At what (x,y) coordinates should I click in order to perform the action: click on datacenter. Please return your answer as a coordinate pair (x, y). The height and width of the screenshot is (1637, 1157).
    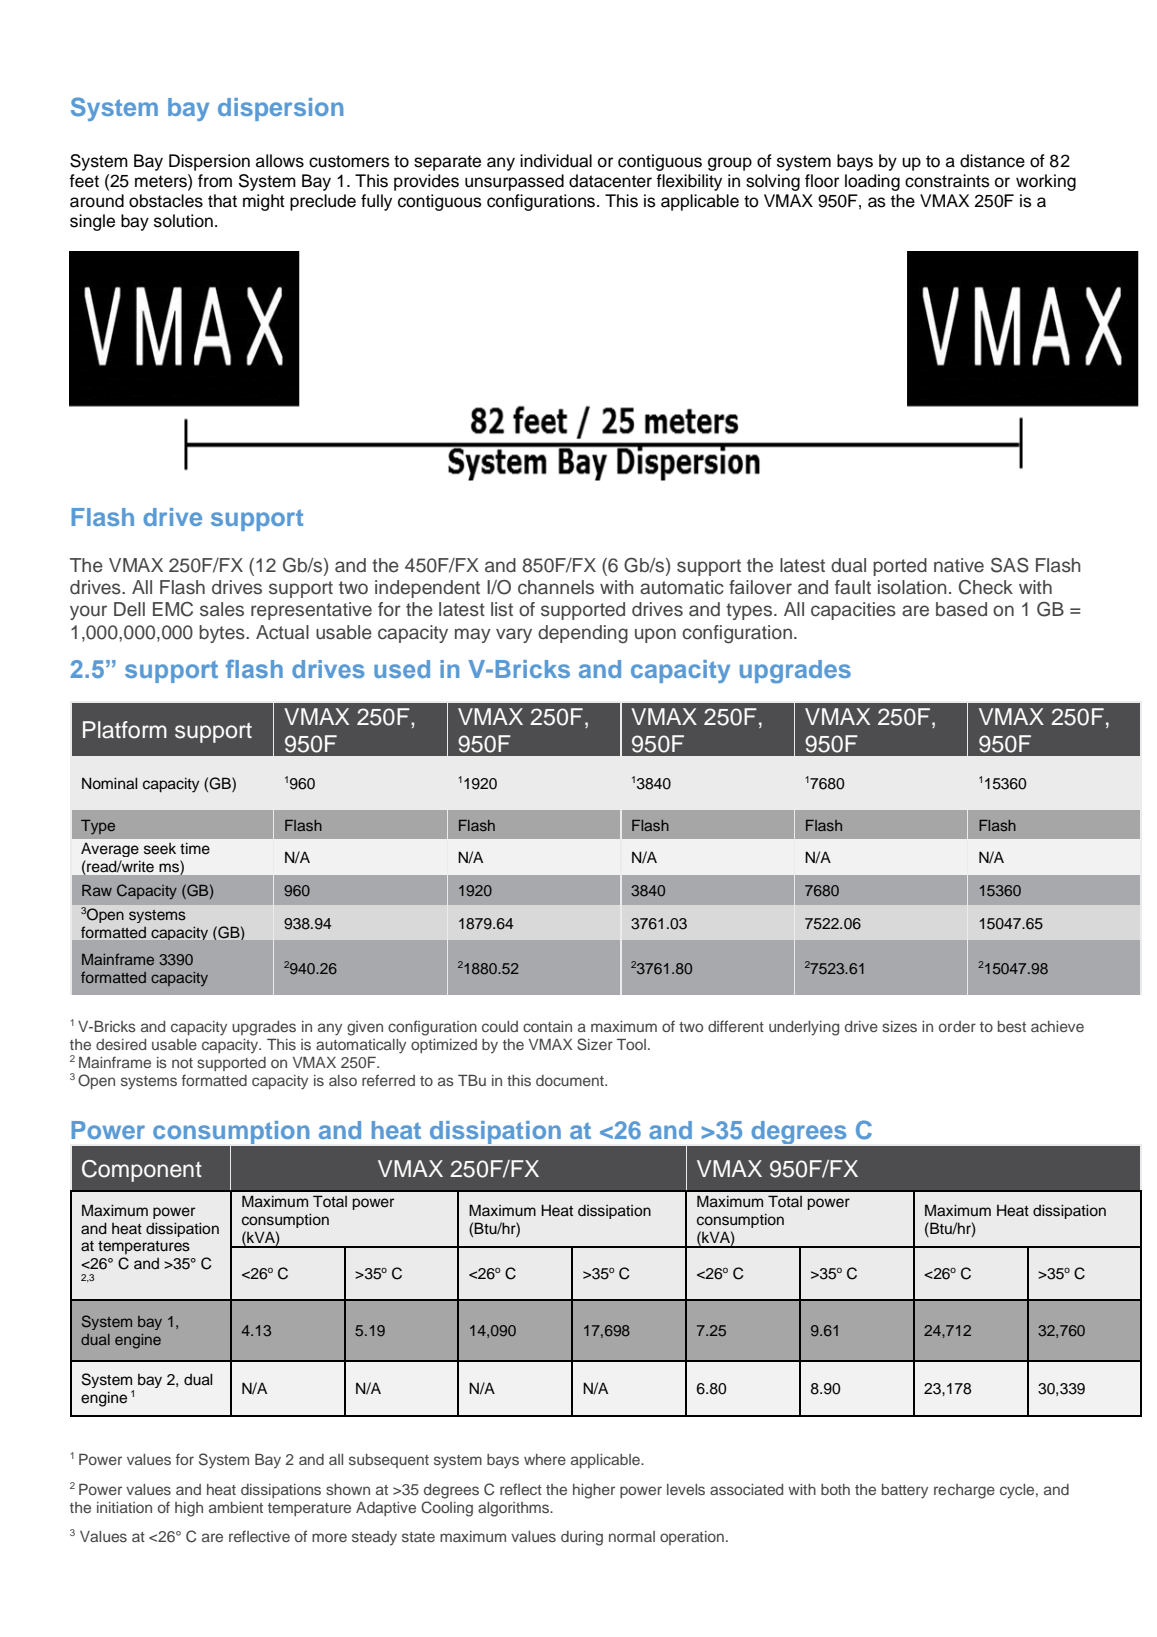
    Looking at the image, I should click on (610, 181).
